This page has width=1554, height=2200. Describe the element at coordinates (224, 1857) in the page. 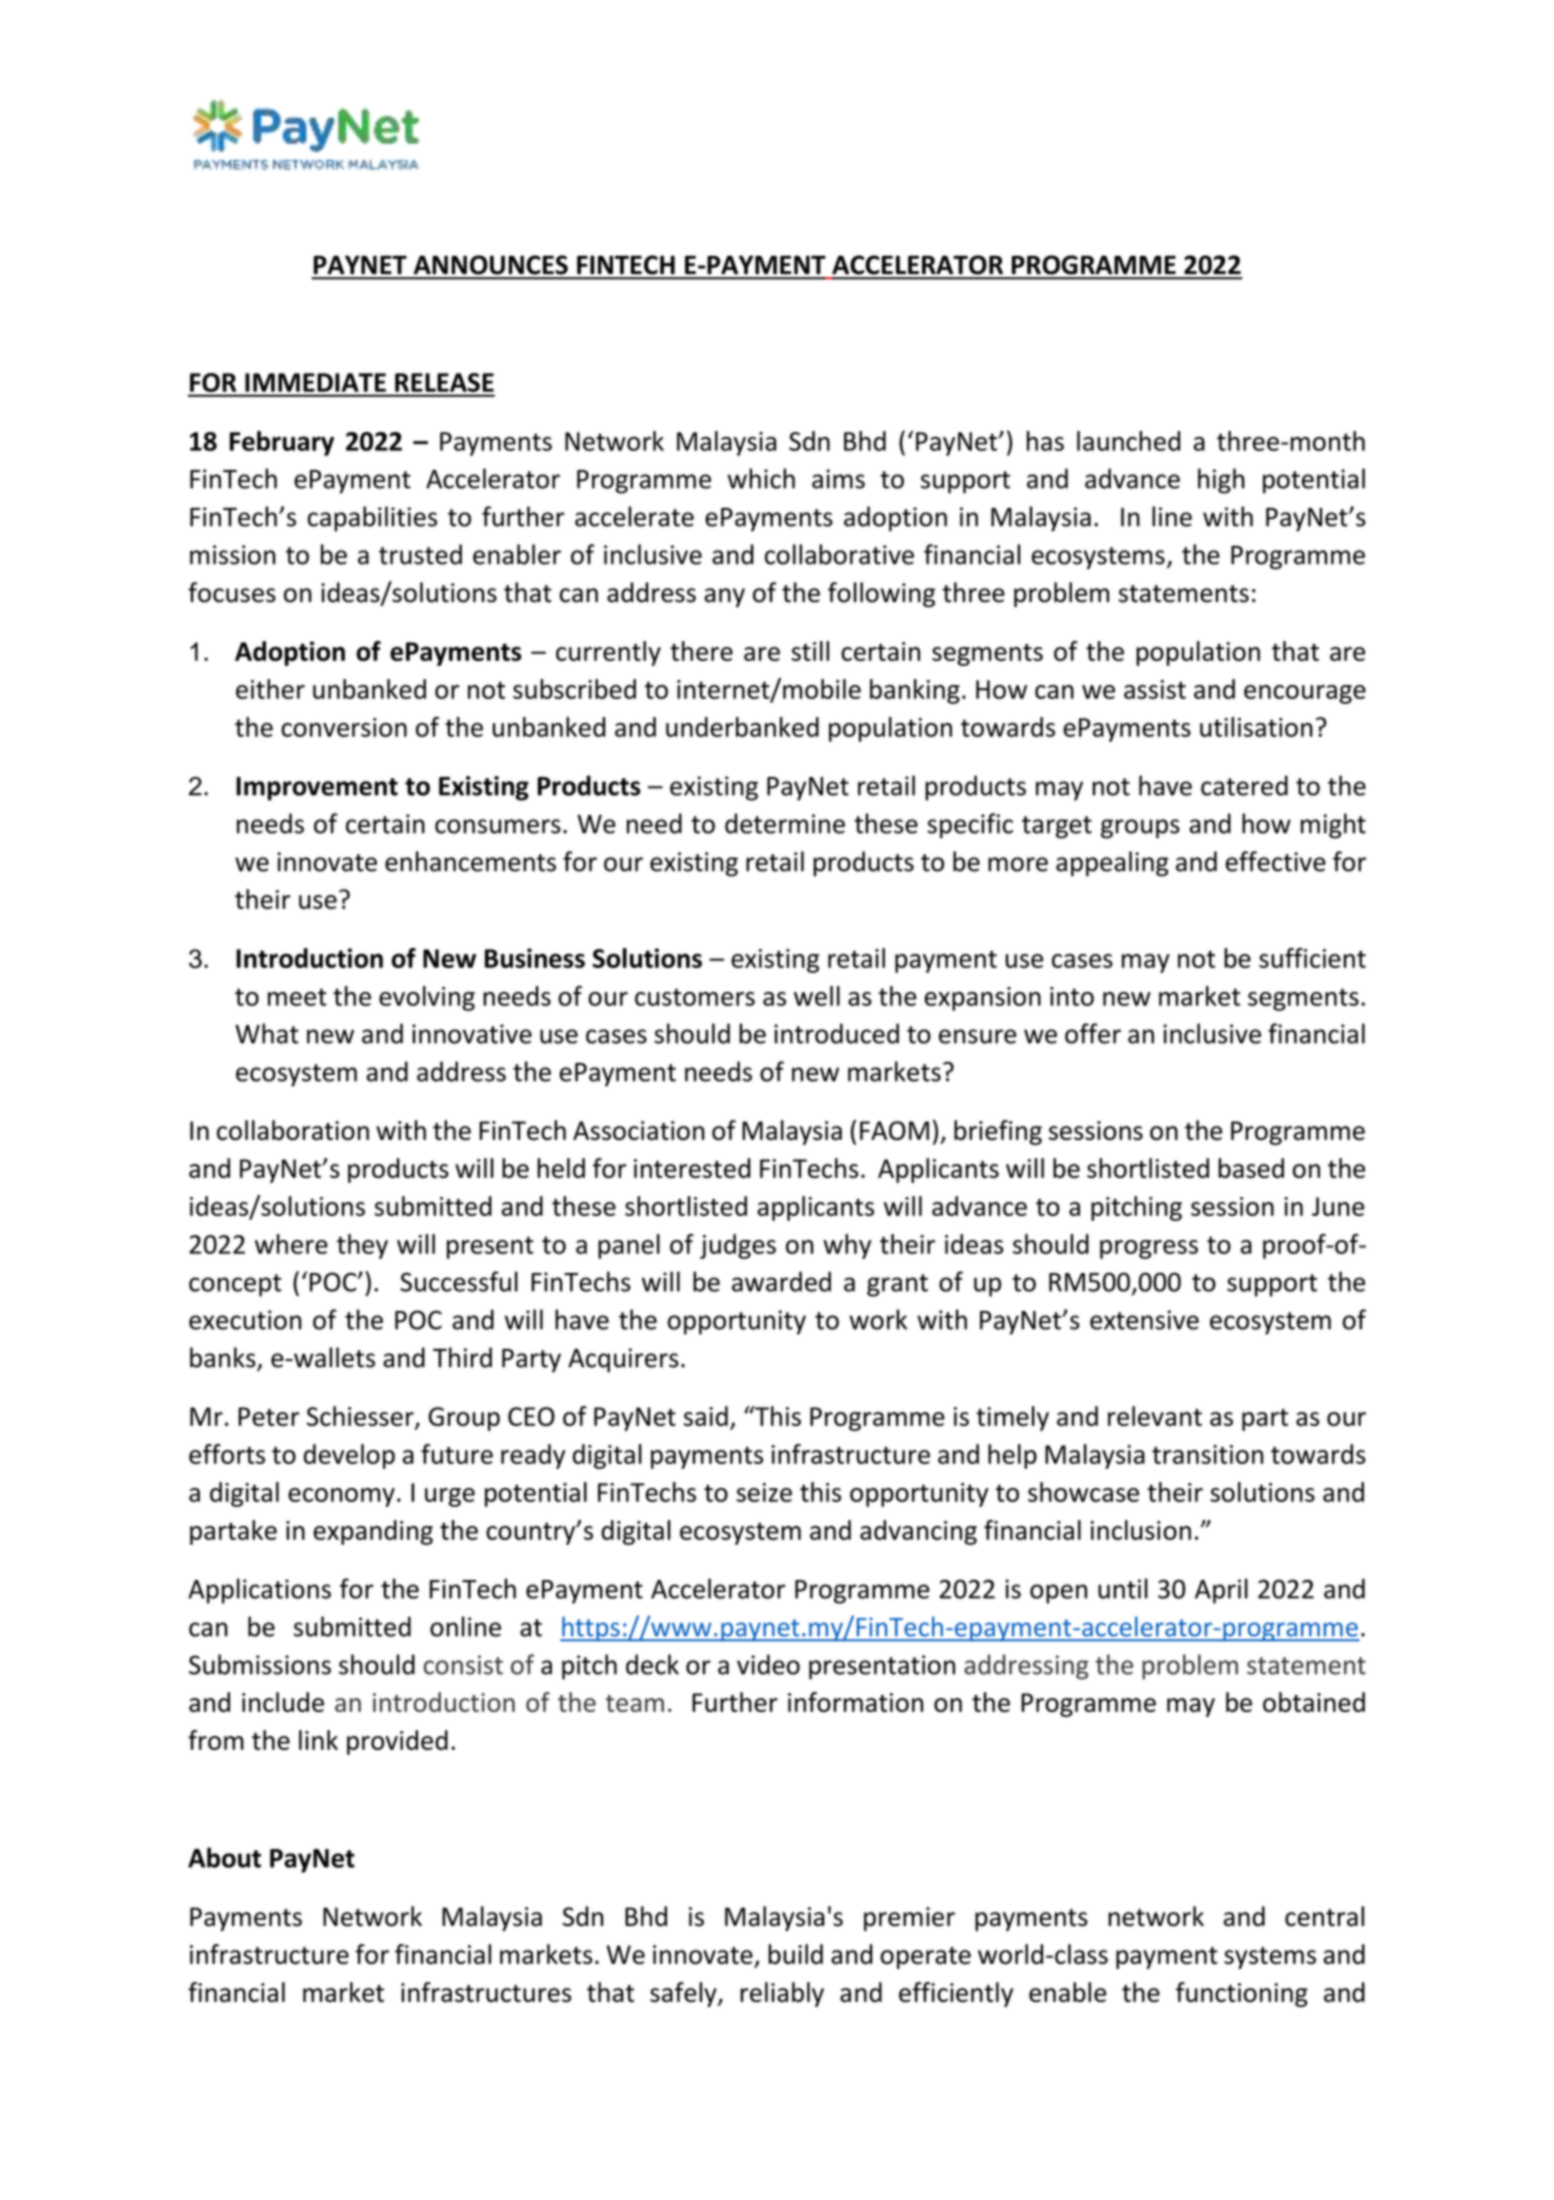

I see `About` at that location.
